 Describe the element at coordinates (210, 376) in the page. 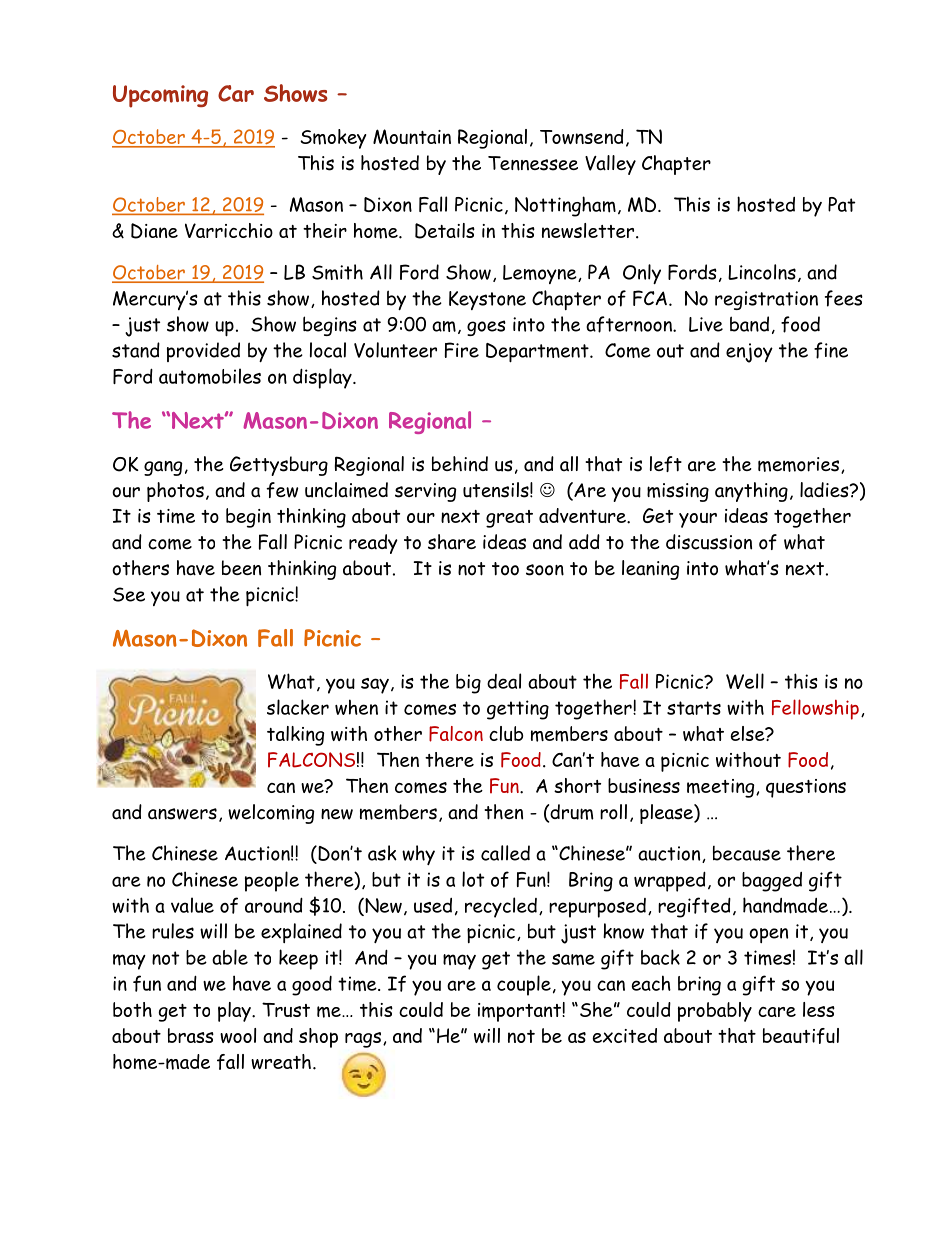

I see `automobiles` at that location.
